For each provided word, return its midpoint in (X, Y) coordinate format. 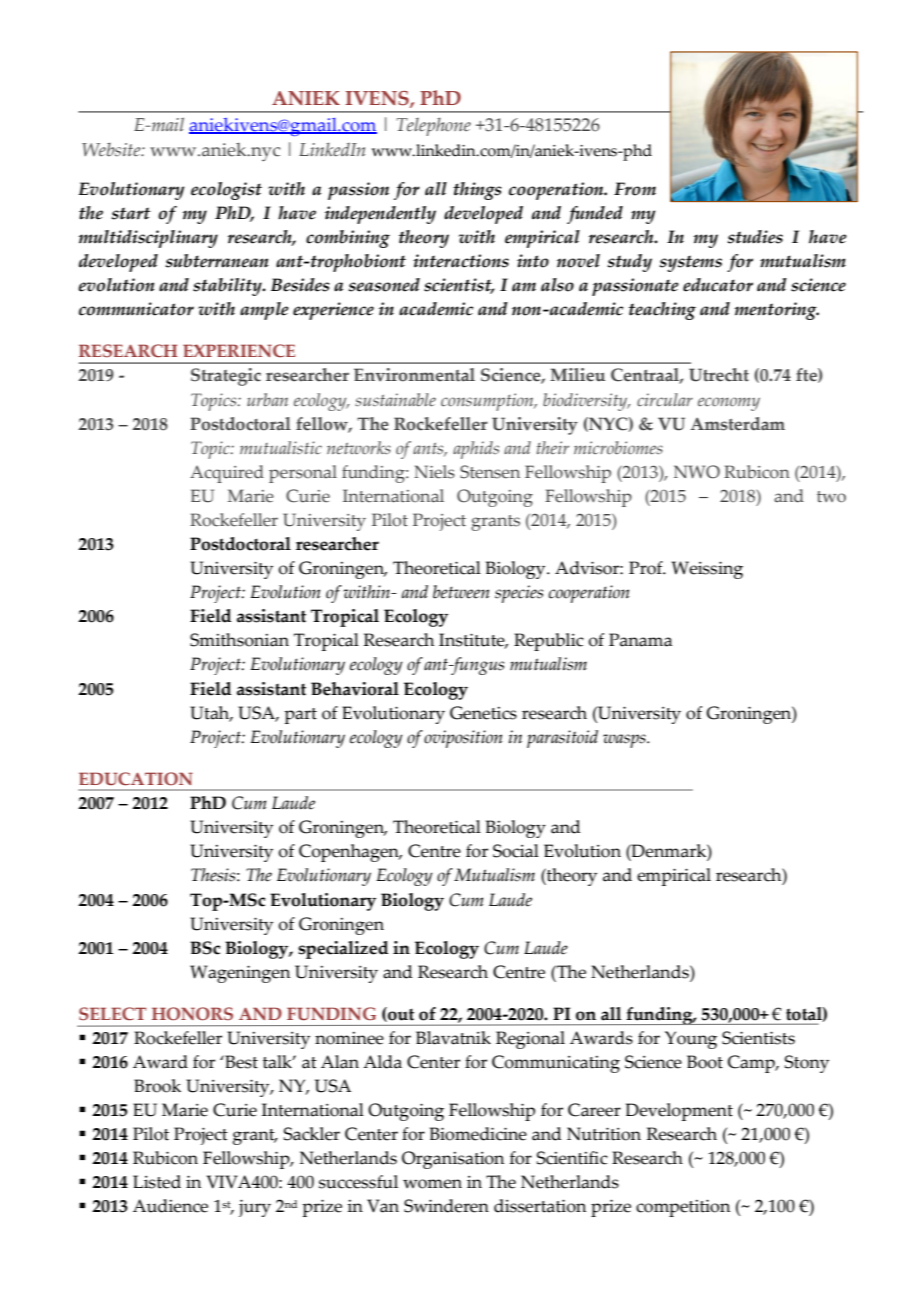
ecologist (226, 191)
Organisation (453, 1160)
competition (683, 1208)
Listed (157, 1182)
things (477, 191)
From (635, 189)
